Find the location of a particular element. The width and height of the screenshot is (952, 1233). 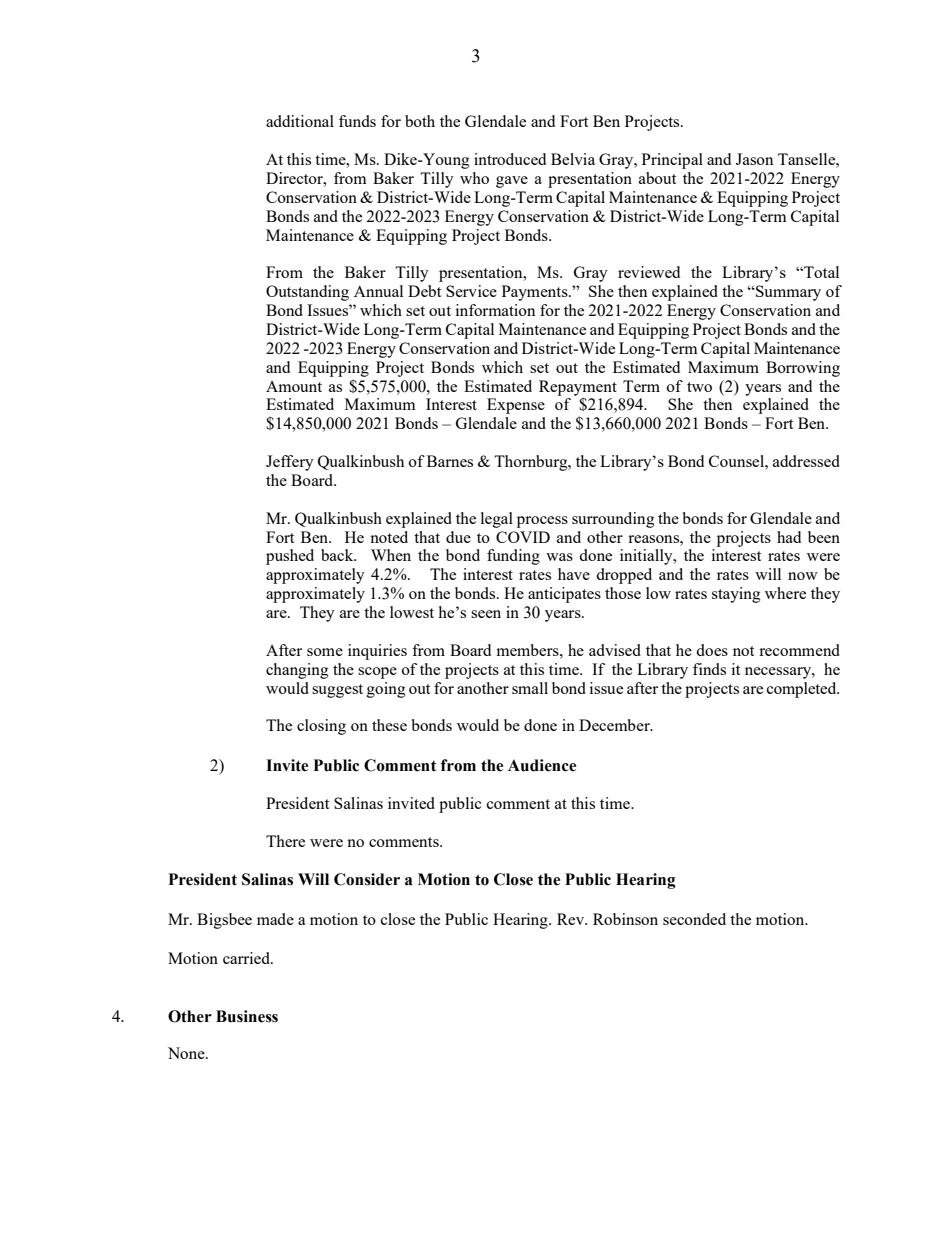

additional is located at coordinates (300, 121).
